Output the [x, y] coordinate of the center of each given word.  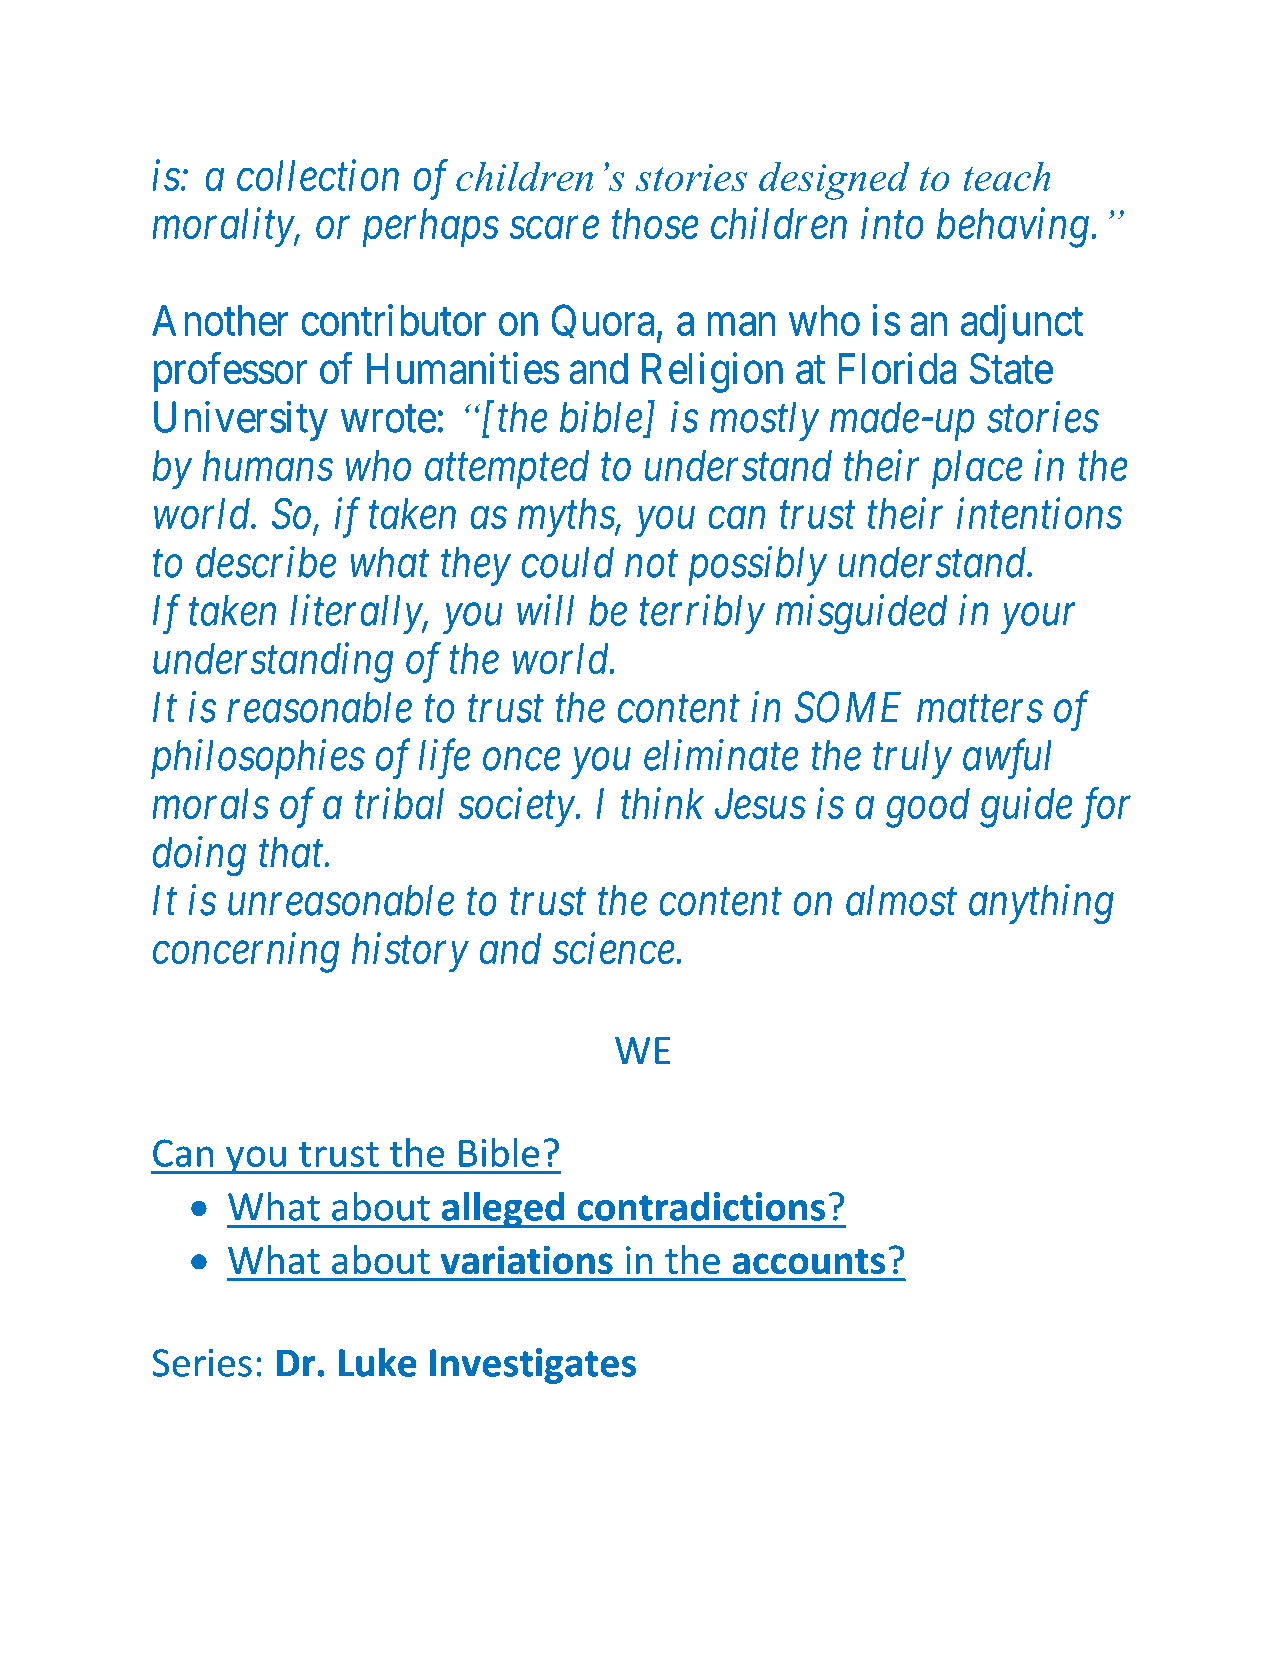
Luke [378, 1362]
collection [318, 175]
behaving [1013, 228]
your [1038, 619]
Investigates [533, 1366]
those [655, 223]
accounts [808, 1262]
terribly [702, 614]
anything [1041, 904]
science [614, 949]
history [410, 953]
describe [266, 562]
